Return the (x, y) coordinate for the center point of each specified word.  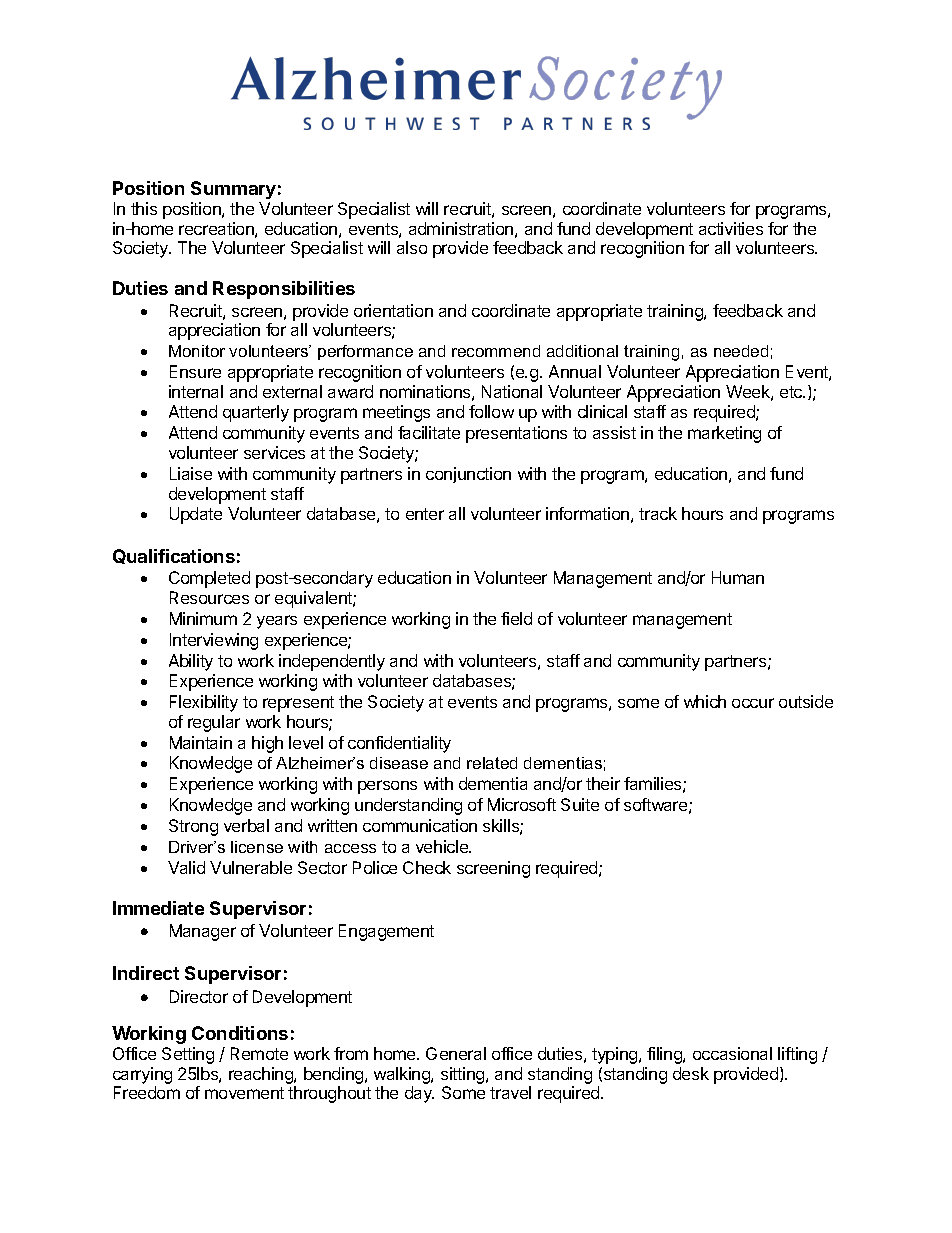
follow (491, 411)
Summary (233, 190)
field (516, 618)
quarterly (256, 413)
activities (731, 228)
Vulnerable (251, 867)
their (603, 783)
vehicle (443, 846)
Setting (188, 1055)
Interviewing (214, 641)
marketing (724, 434)
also (412, 247)
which (705, 701)
